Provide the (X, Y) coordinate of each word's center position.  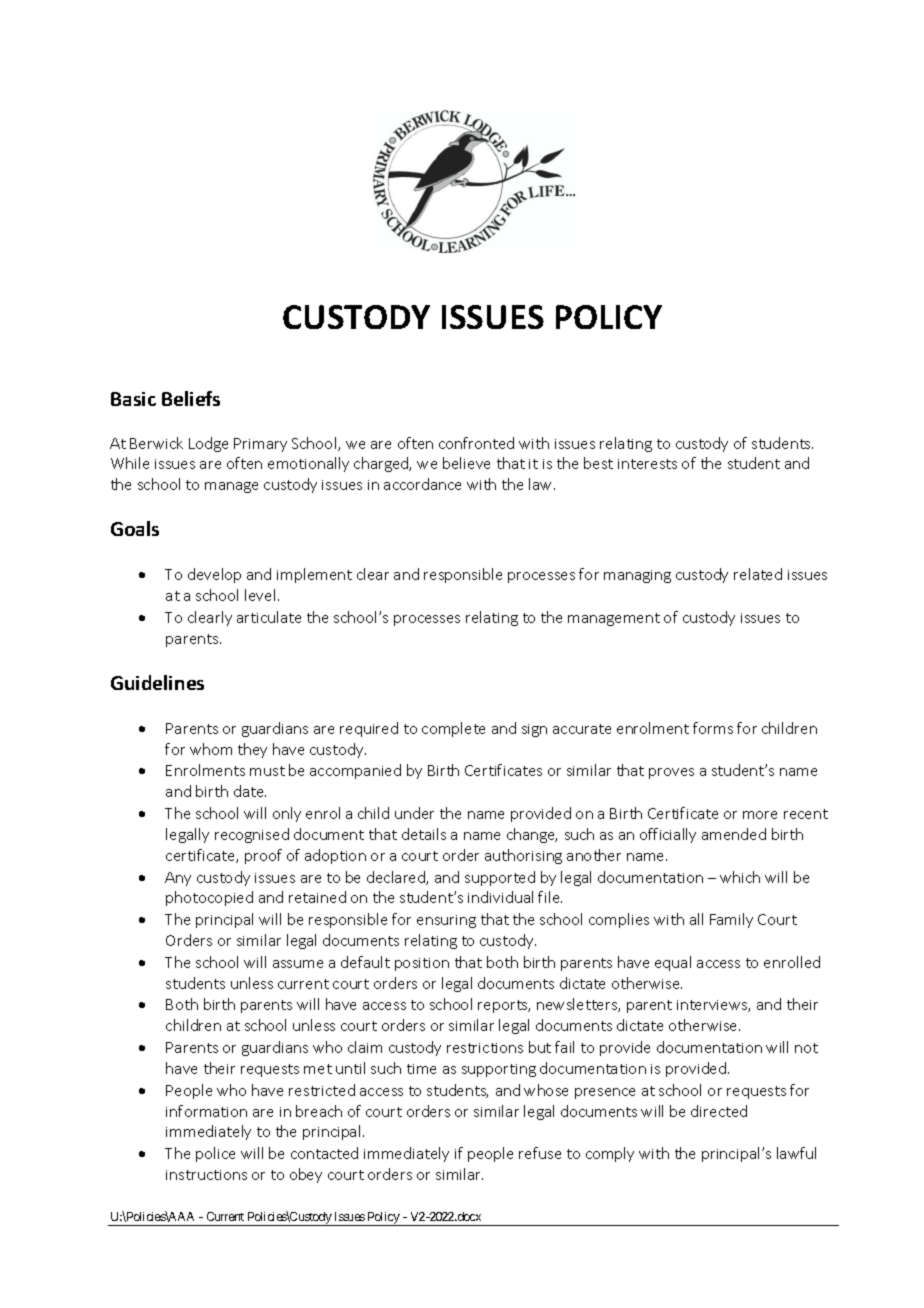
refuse (540, 1153)
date (250, 791)
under (414, 813)
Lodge (208, 444)
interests (647, 464)
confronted (476, 443)
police (215, 1154)
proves (671, 773)
